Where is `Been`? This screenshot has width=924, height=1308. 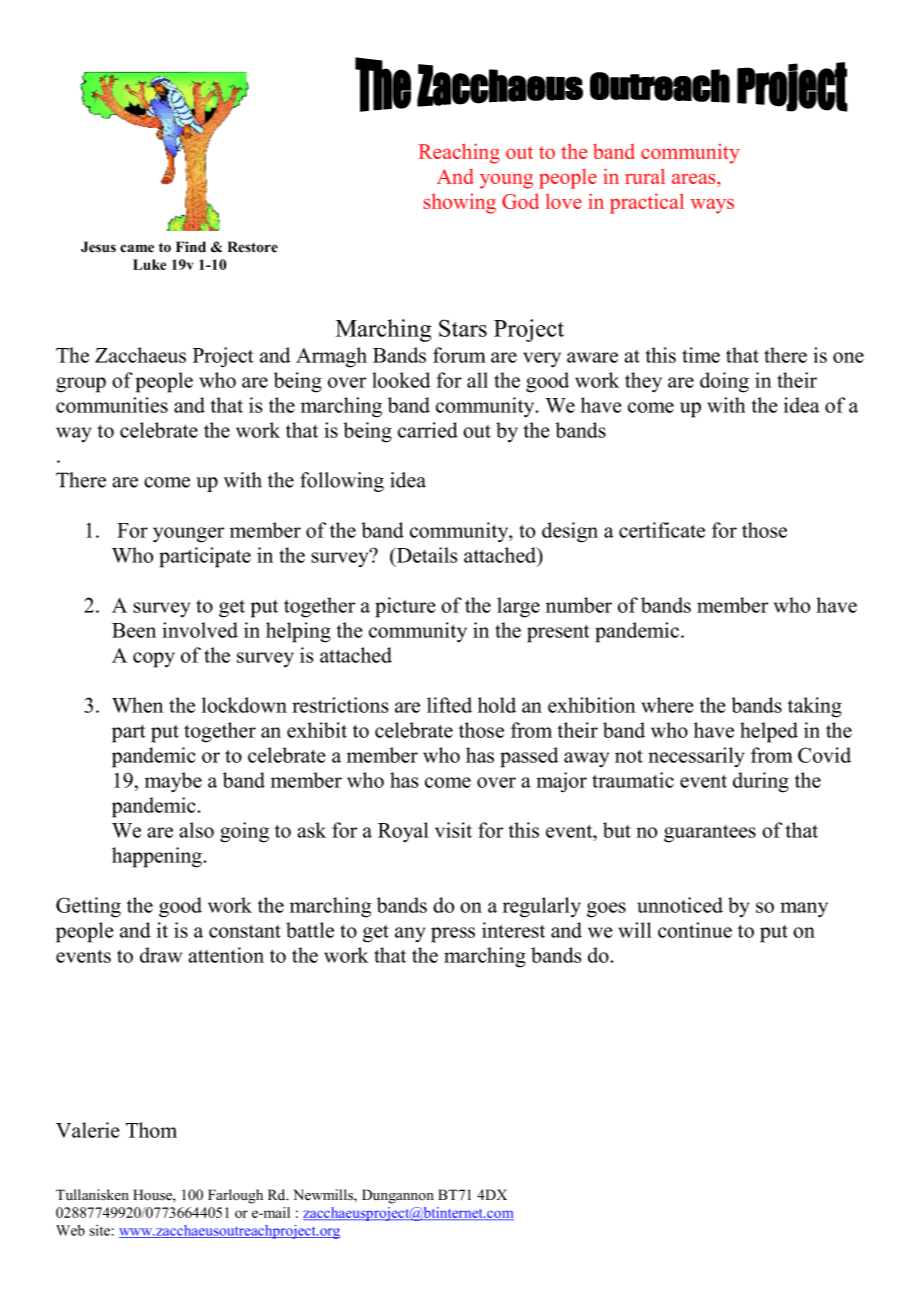
Been is located at coordinates (134, 630).
